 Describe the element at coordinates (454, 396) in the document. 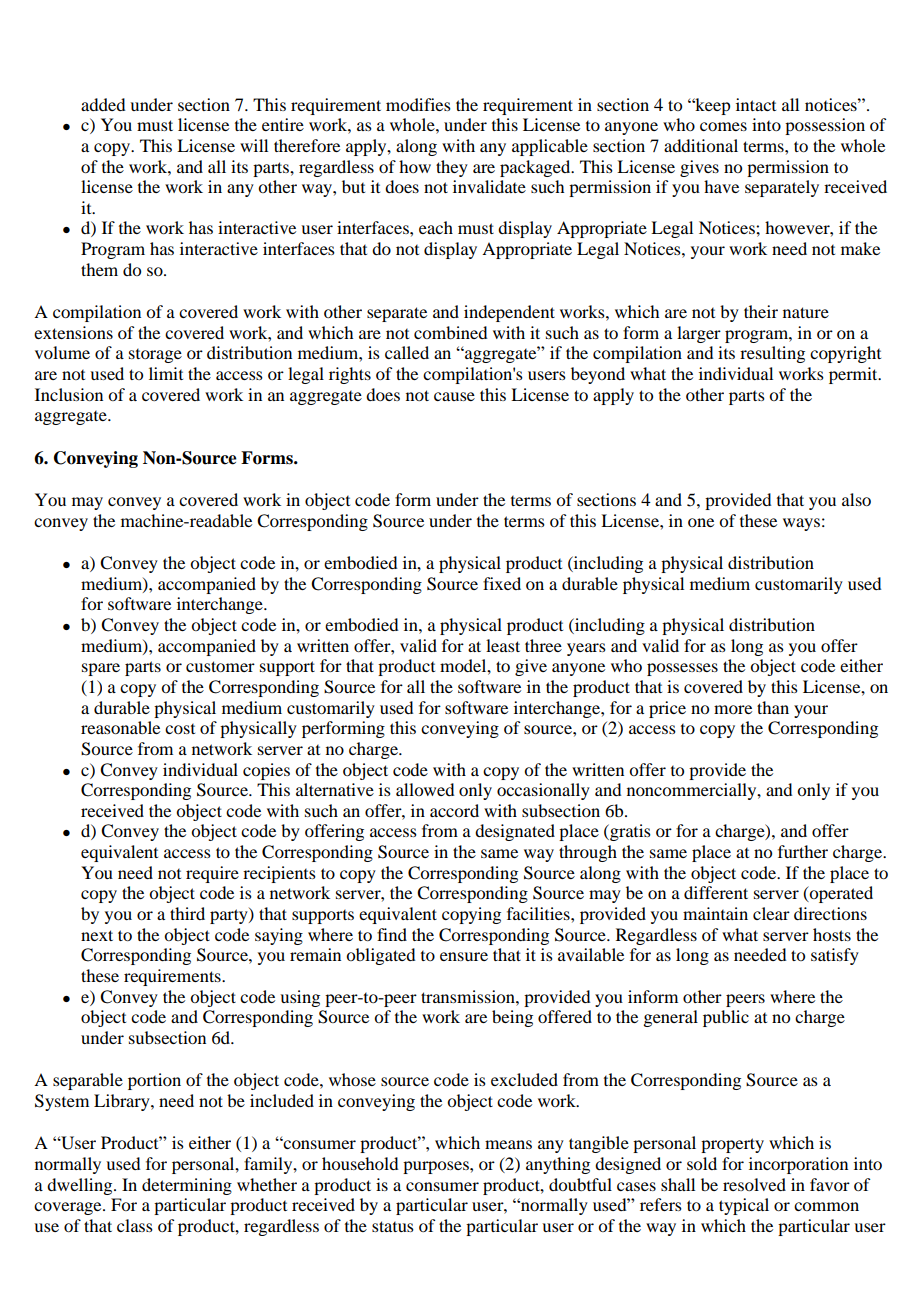

I see `cause` at that location.
